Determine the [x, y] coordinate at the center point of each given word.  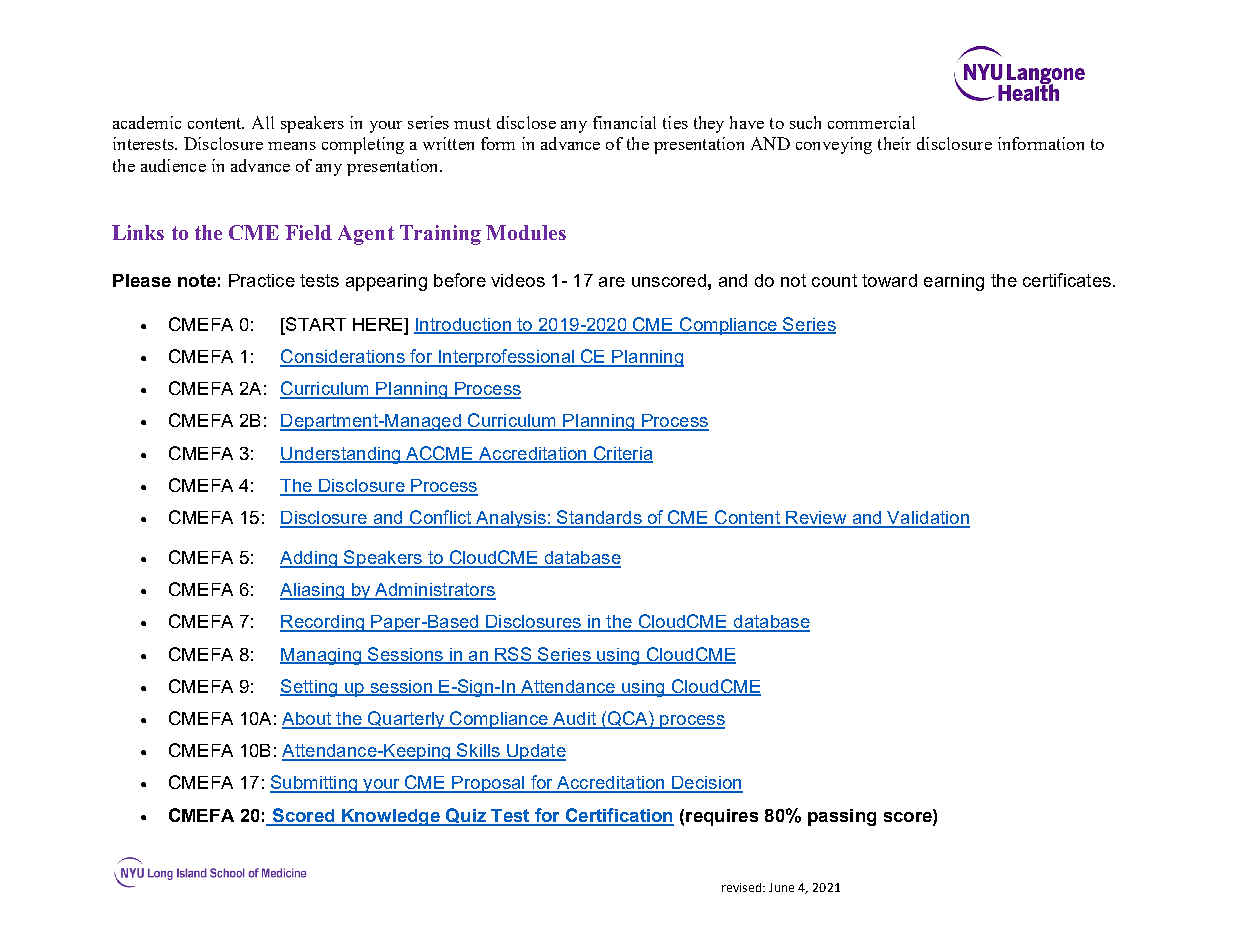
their [894, 143]
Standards [599, 518]
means [292, 146]
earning [954, 282]
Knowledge [391, 817]
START [315, 324]
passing [842, 817]
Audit [574, 720]
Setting [310, 688]
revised [743, 887]
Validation [928, 519]
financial [624, 122]
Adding [310, 559]
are [612, 282]
